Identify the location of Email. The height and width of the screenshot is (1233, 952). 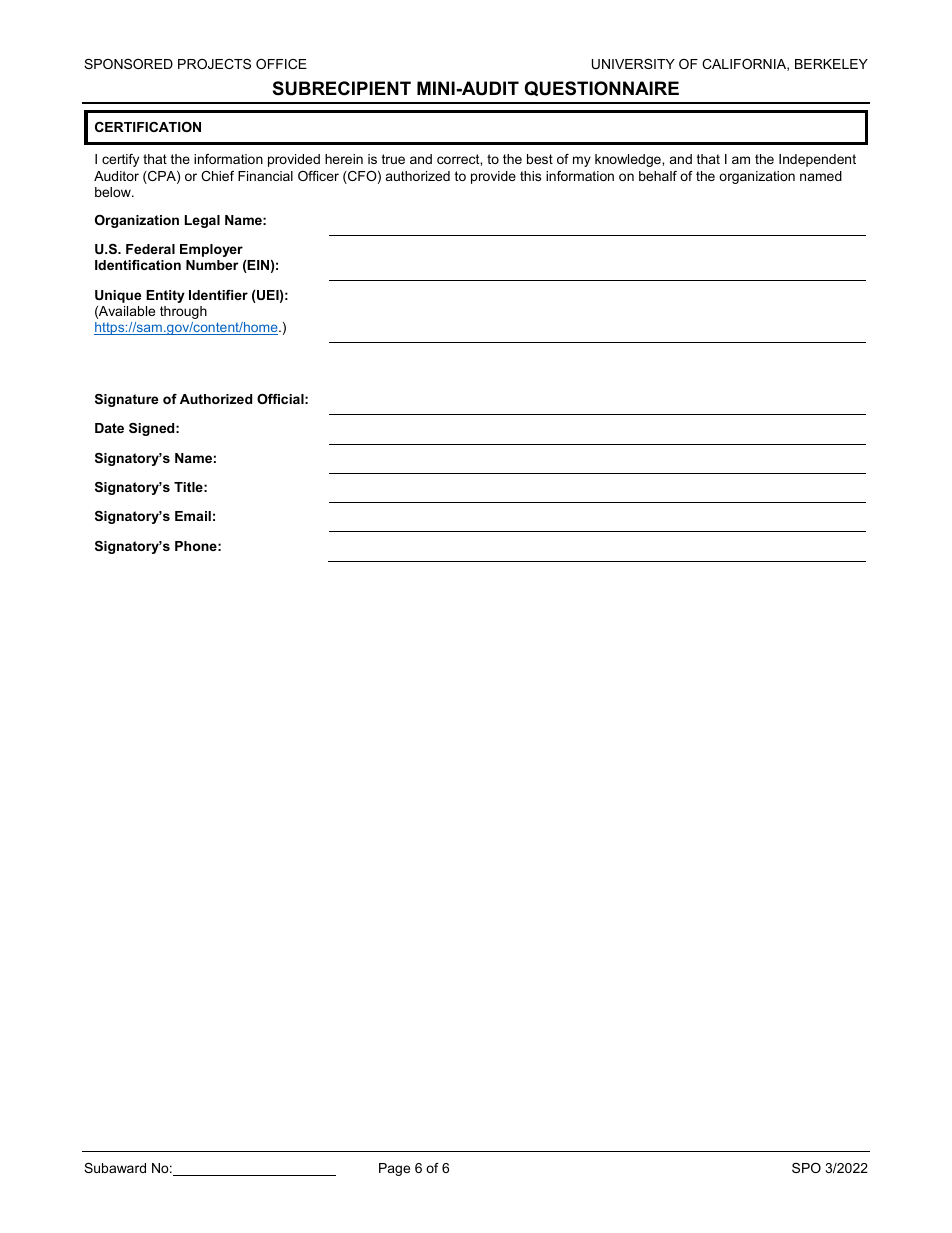
(193, 516).
